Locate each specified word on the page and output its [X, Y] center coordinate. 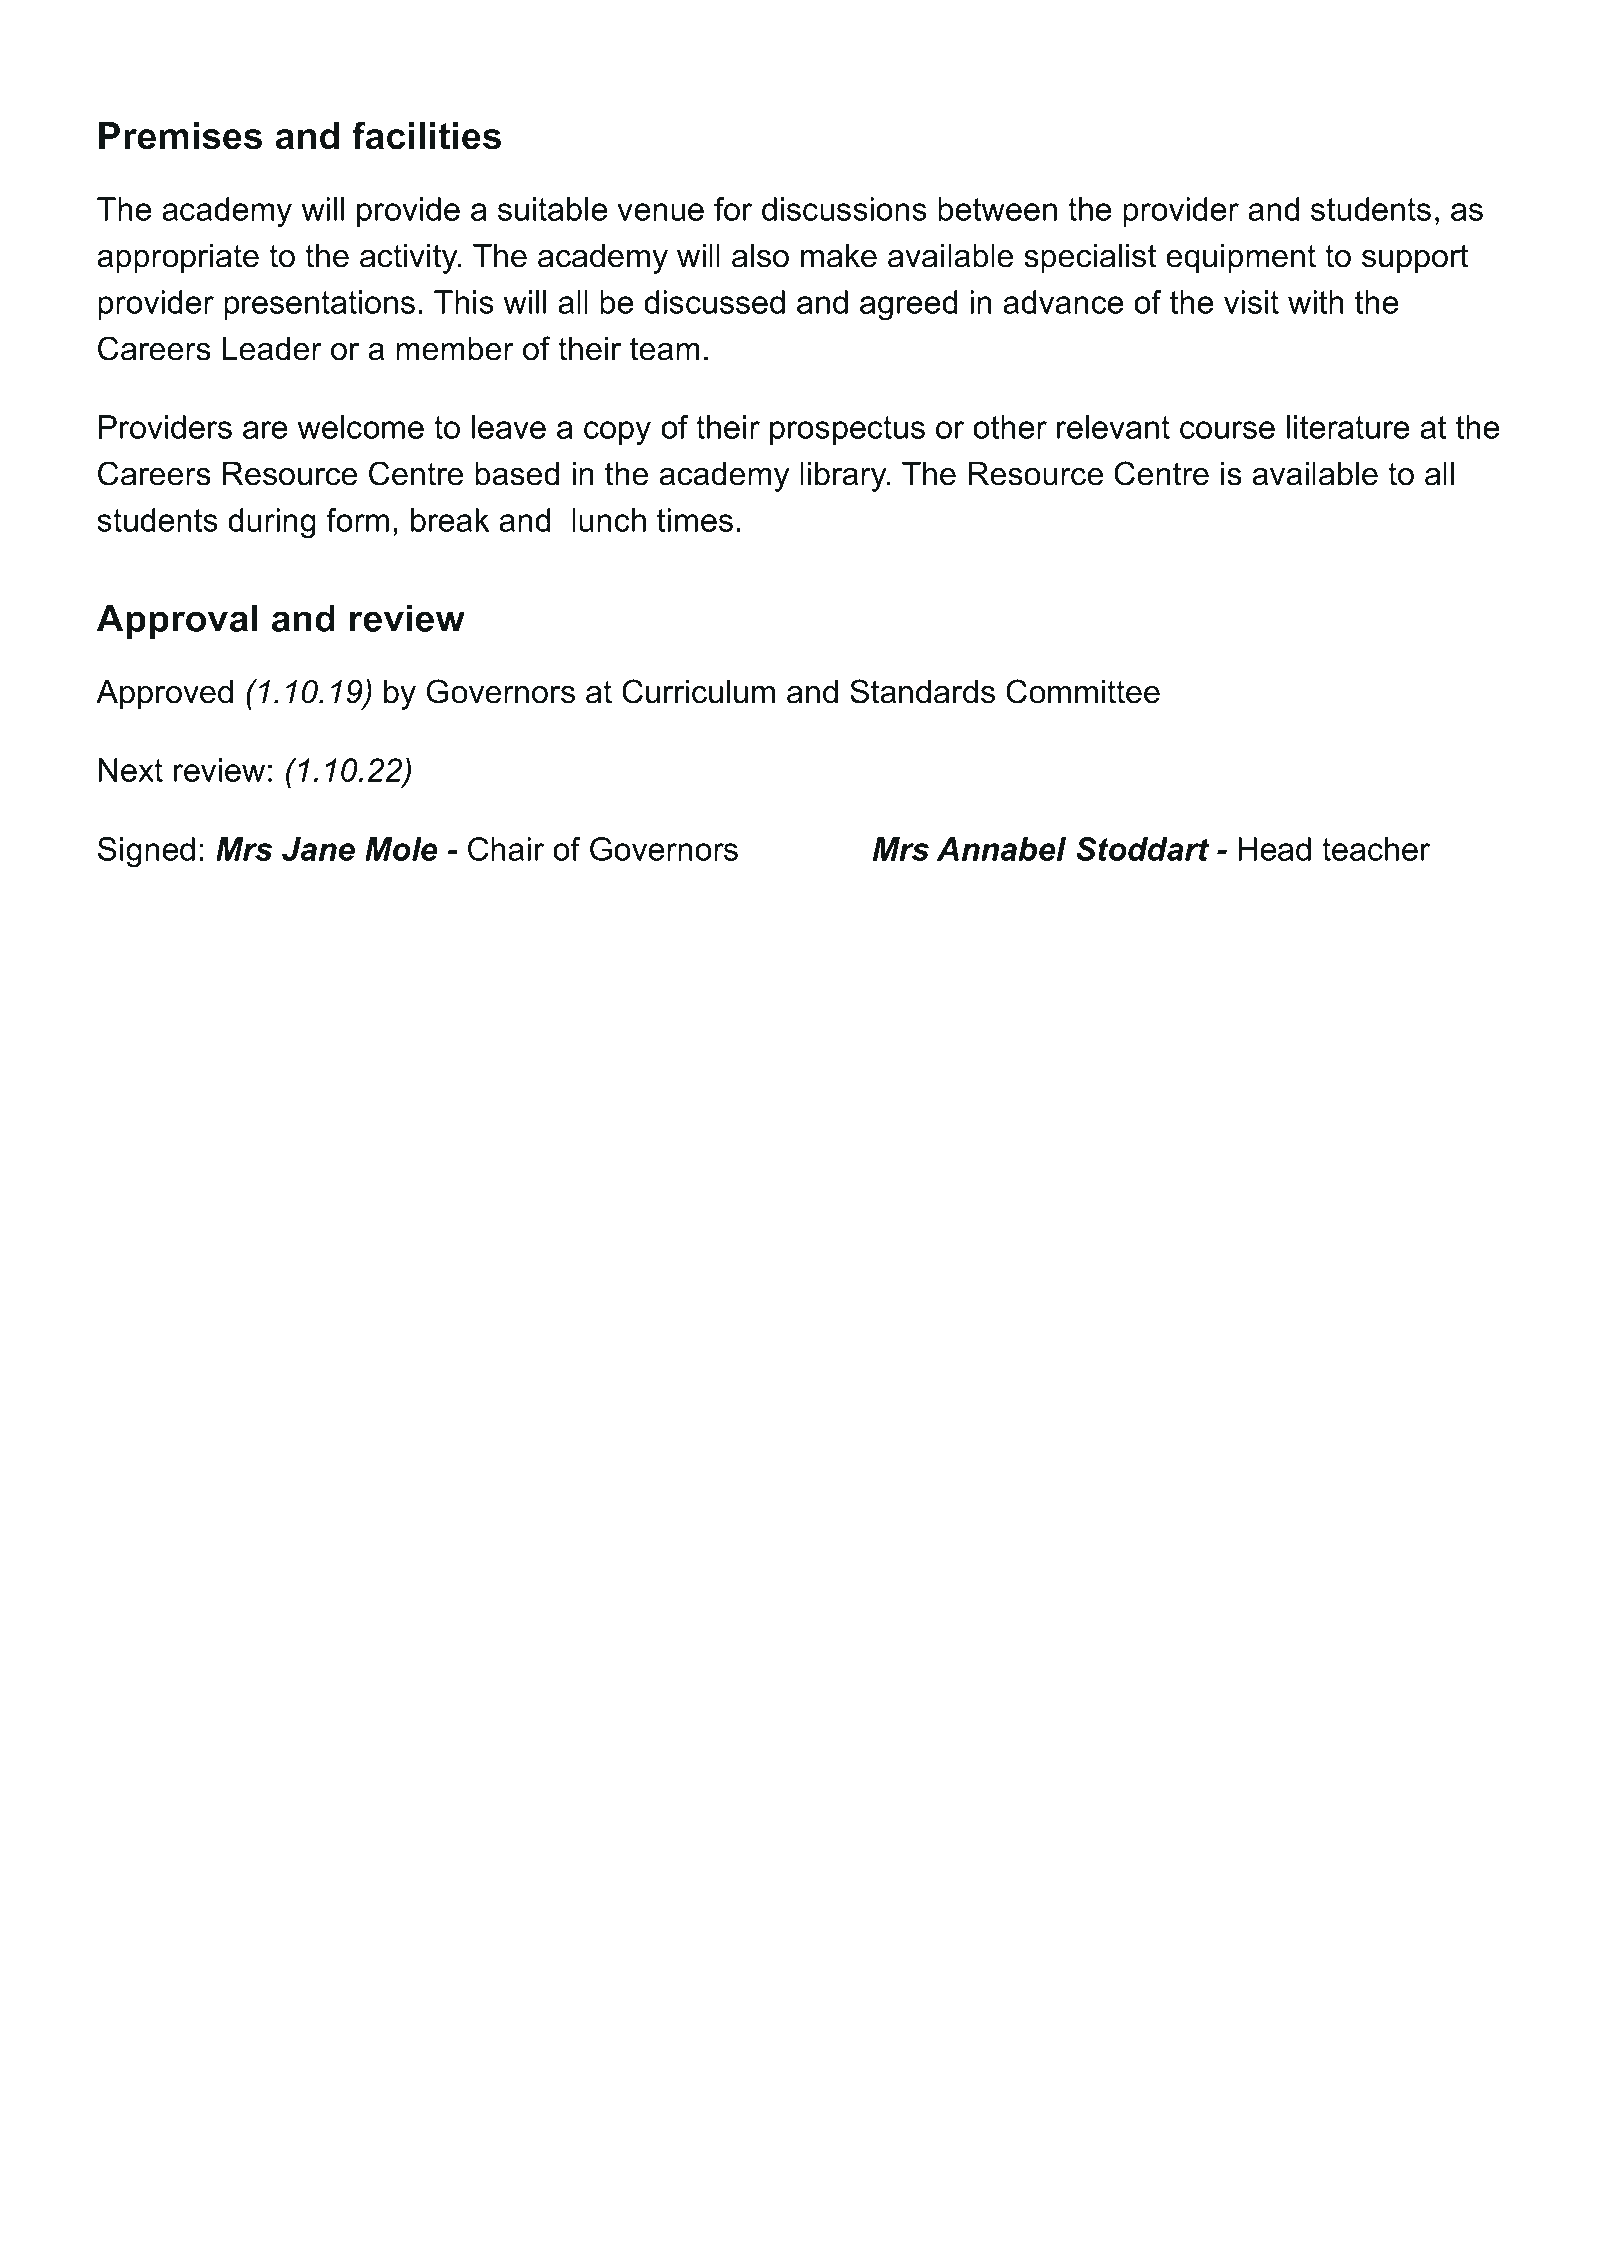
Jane [318, 849]
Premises [180, 136]
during [272, 523]
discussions [844, 209]
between [997, 209]
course [1227, 430]
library [844, 477]
